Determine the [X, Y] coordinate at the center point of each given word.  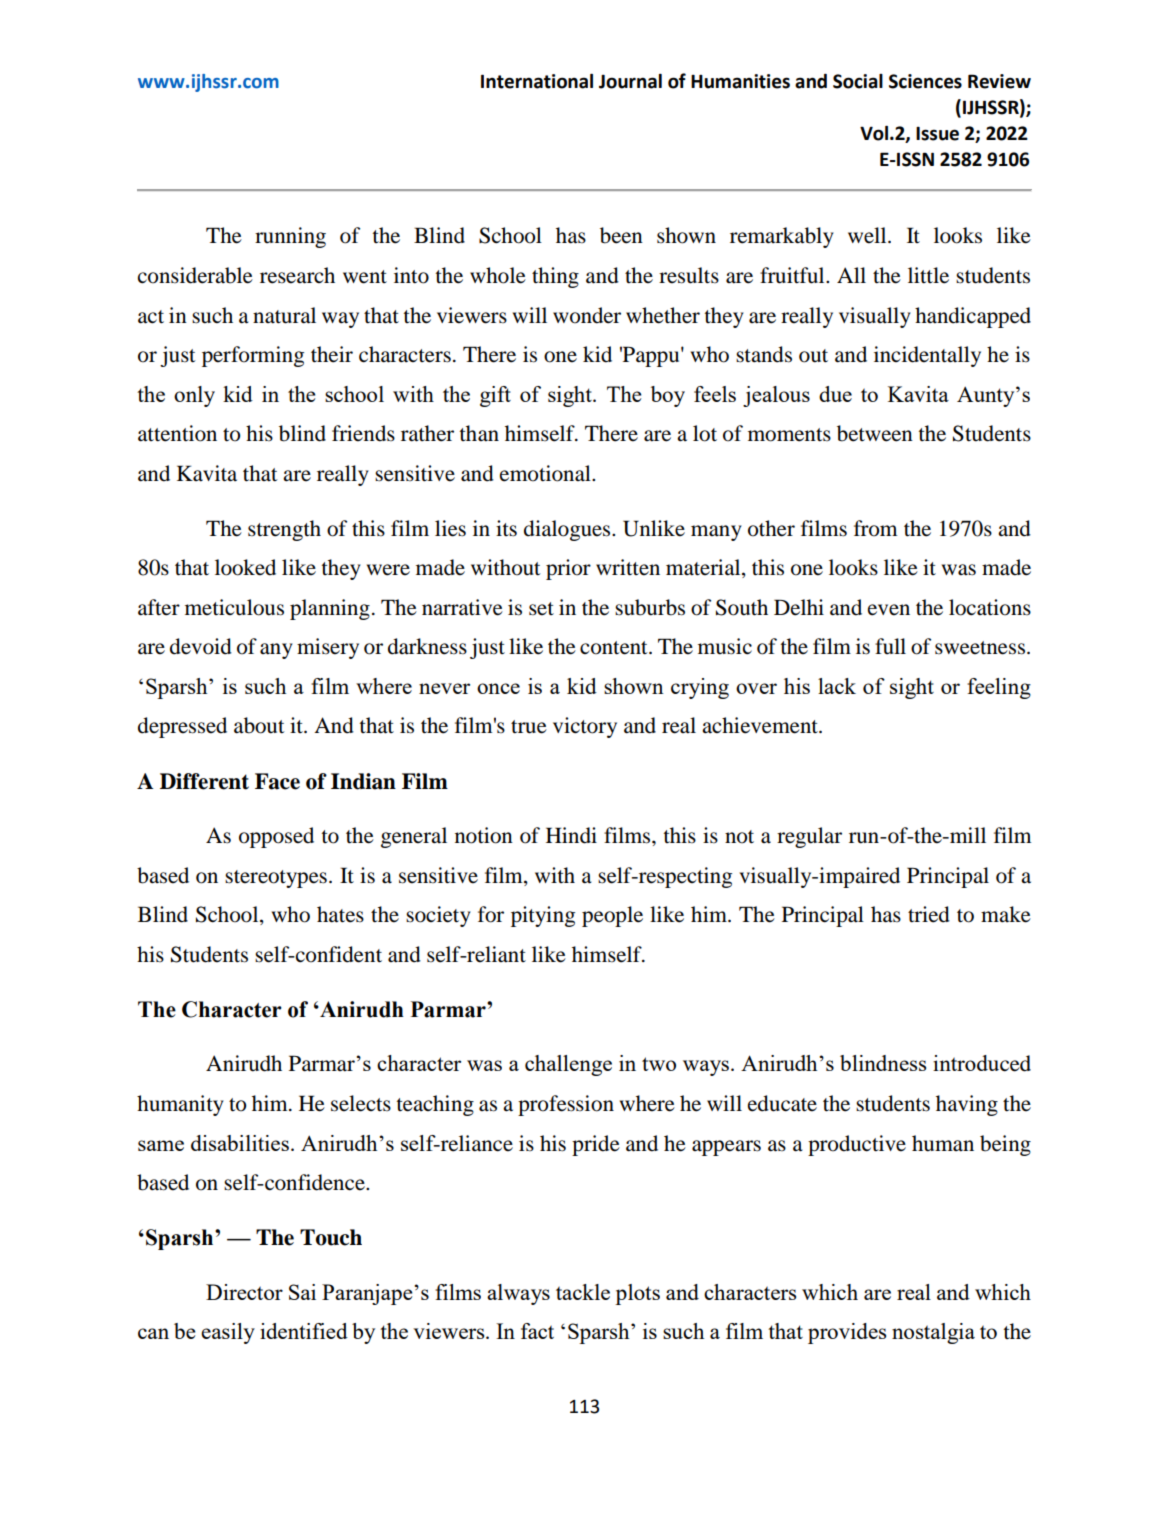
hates [340, 914]
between [875, 433]
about [259, 725]
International [537, 81]
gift [495, 396]
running [290, 237]
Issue [937, 134]
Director [244, 1292]
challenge [568, 1065]
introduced [982, 1063]
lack [837, 686]
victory [585, 727]
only [194, 396]
